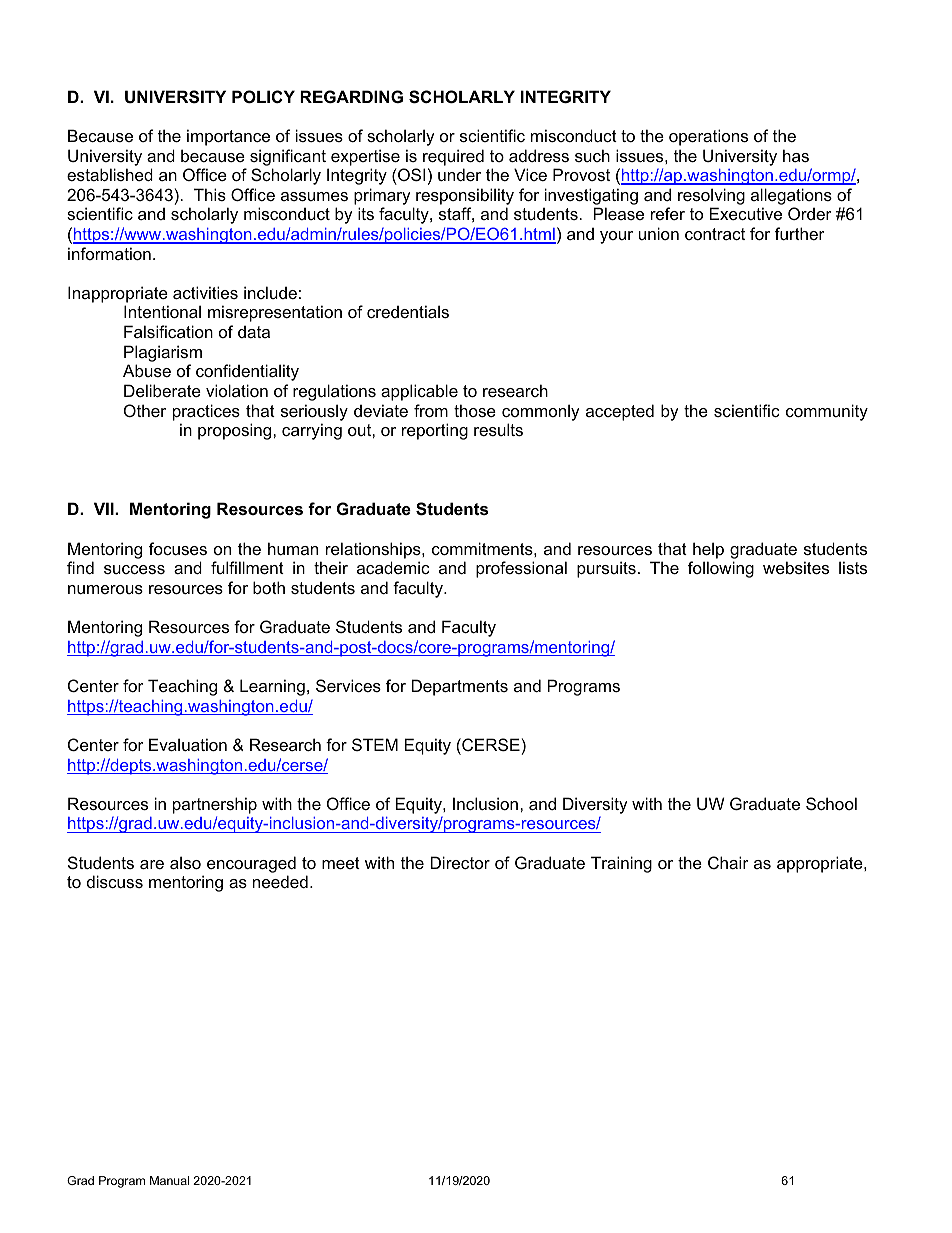 The width and height of the image is (952, 1233). I want to click on required, so click(453, 157).
